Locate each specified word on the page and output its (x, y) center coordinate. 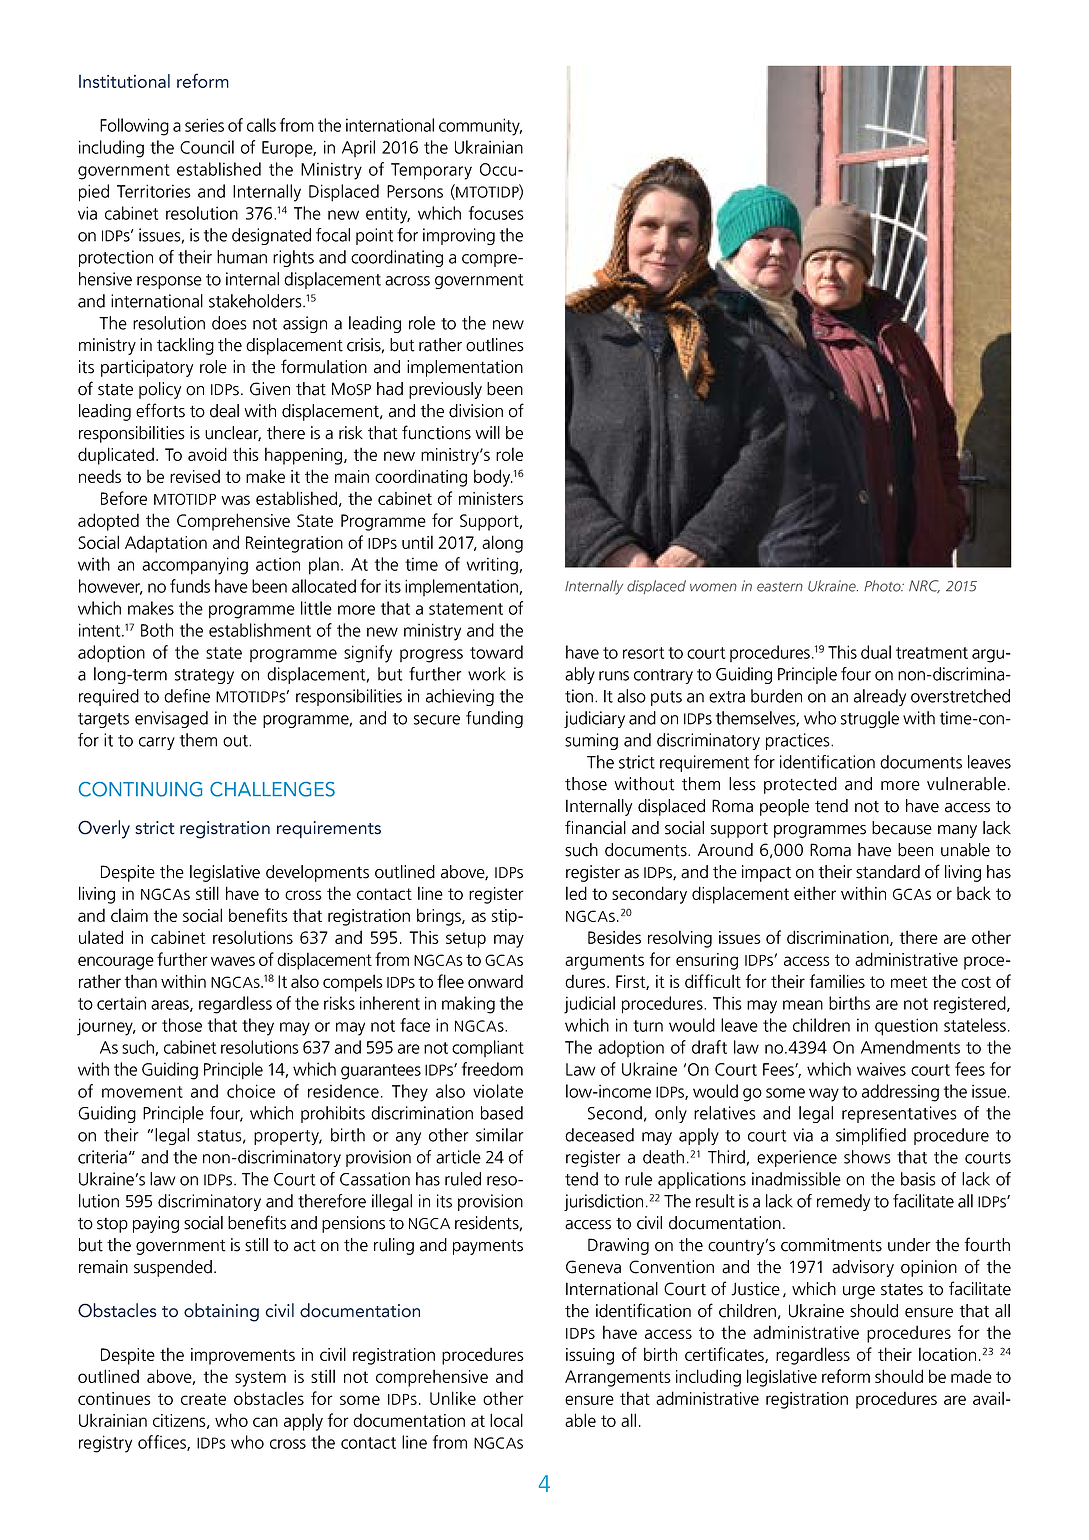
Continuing (140, 789)
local (506, 1420)
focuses (496, 213)
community (480, 127)
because (902, 828)
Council (207, 147)
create (203, 1399)
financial (595, 827)
